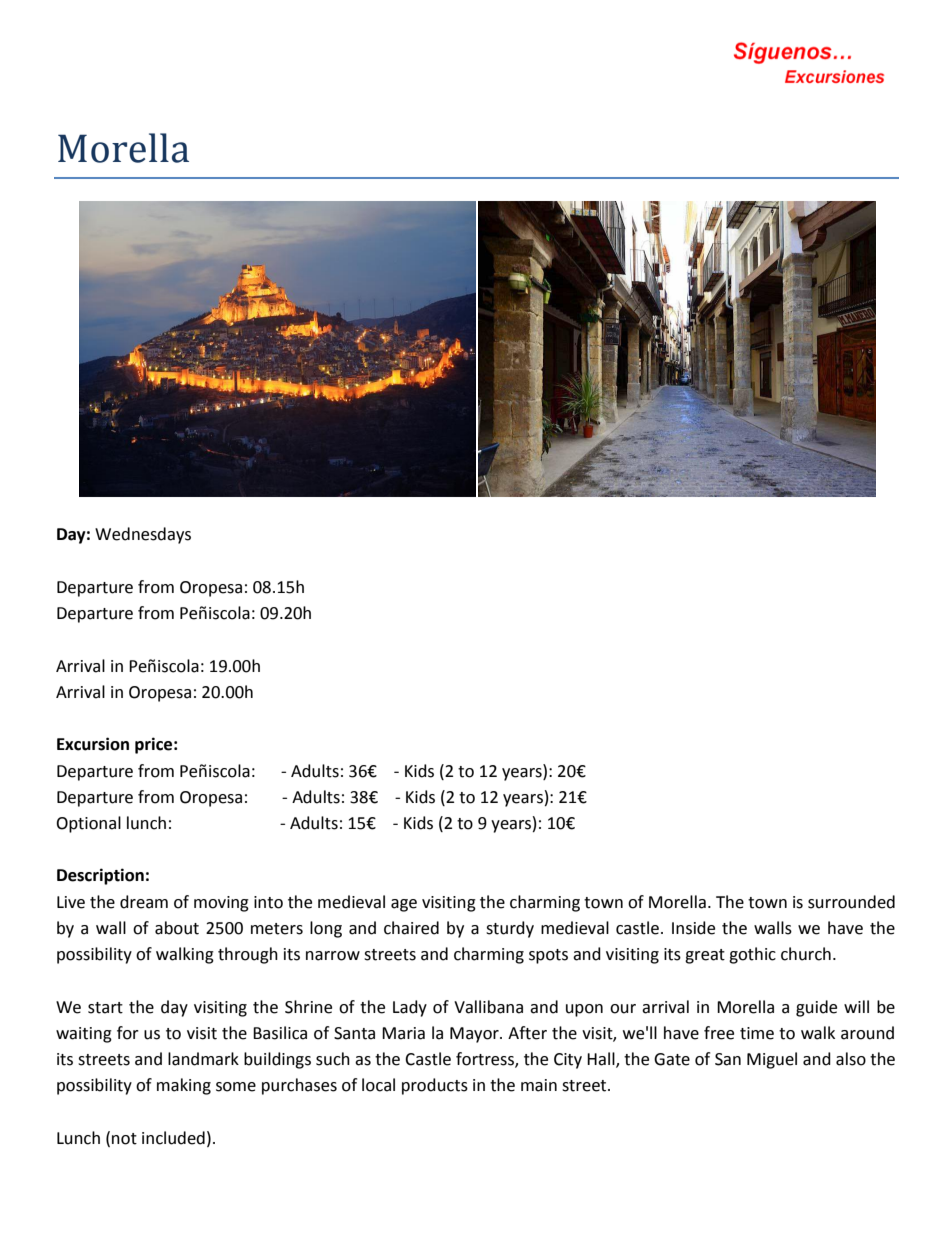 This screenshot has height=1233, width=952. What do you see at coordinates (851, 902) in the screenshot?
I see `surrounded` at bounding box center [851, 902].
